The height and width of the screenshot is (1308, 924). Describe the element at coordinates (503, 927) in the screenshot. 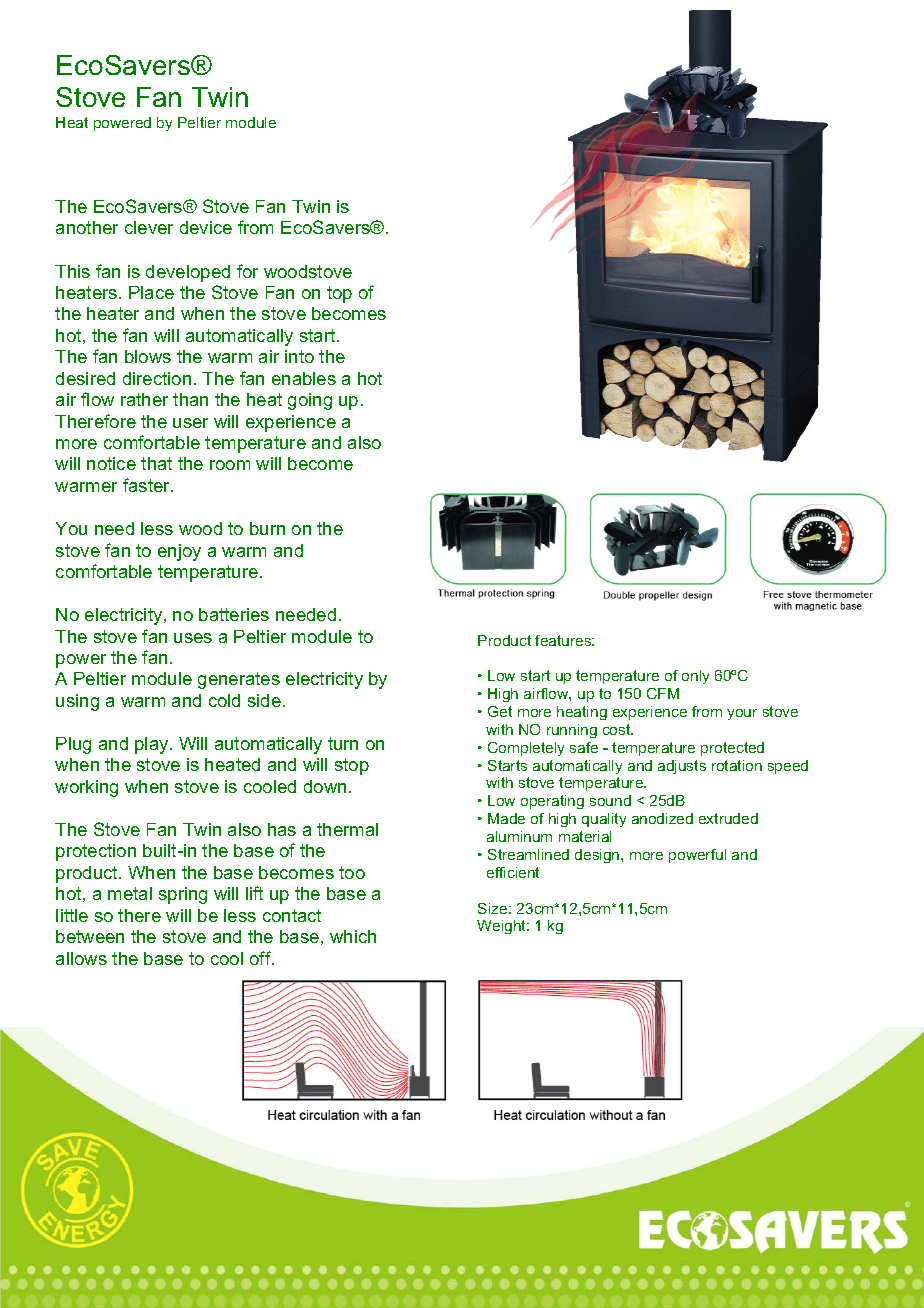

I see `Weight` at that location.
